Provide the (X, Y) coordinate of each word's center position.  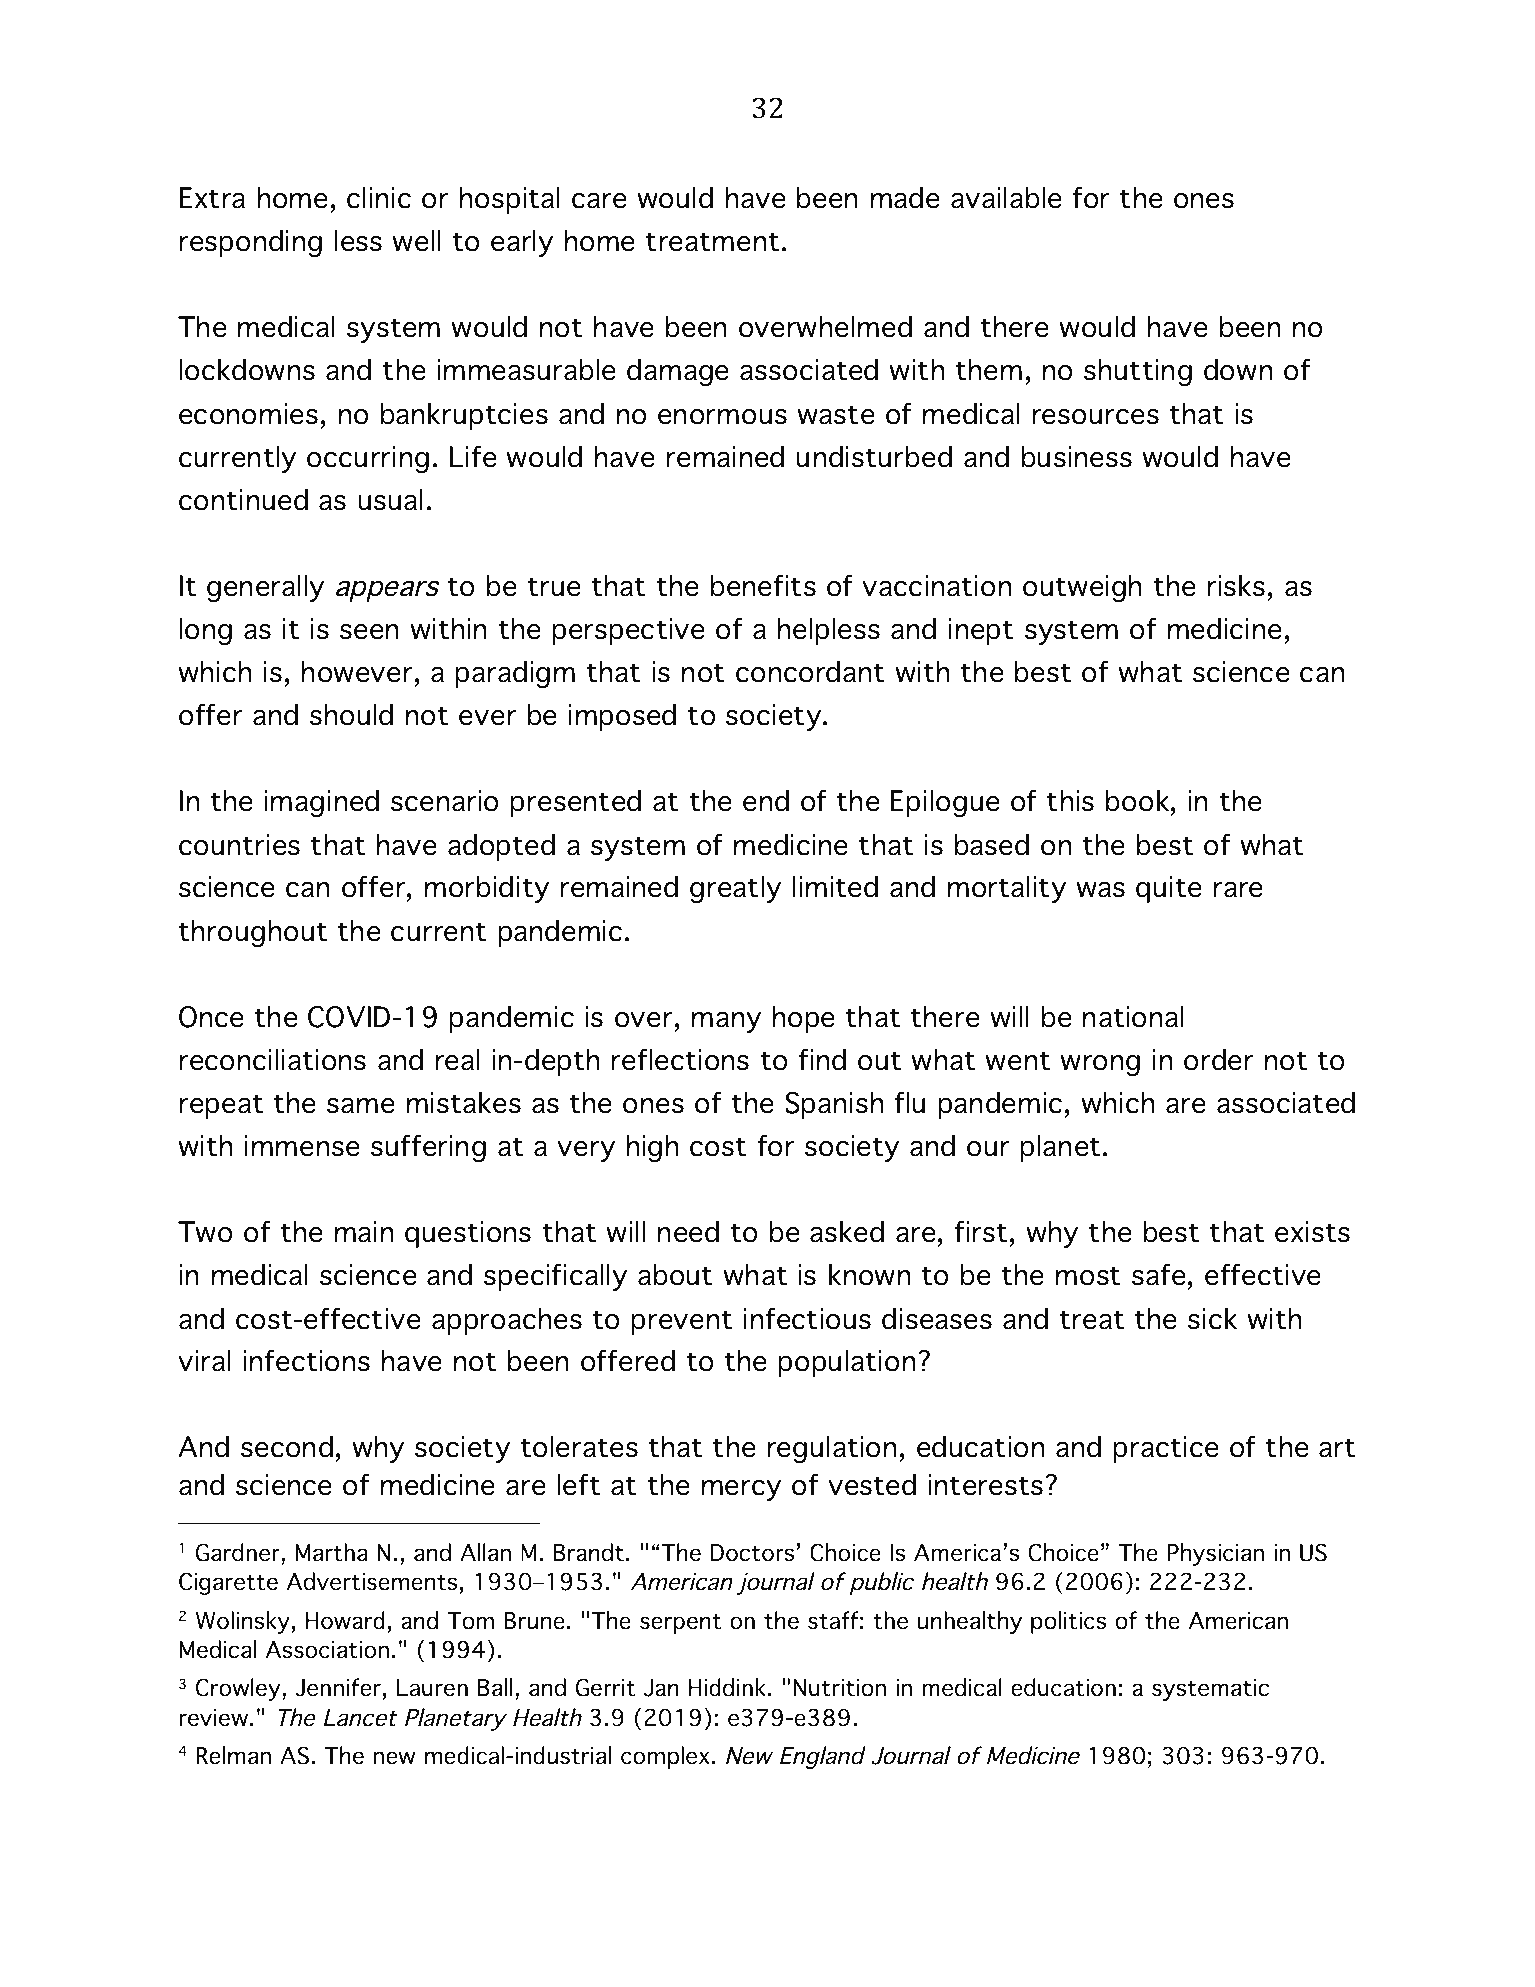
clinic (379, 197)
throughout (253, 933)
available (1006, 197)
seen (369, 632)
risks (1236, 585)
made (905, 197)
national (1133, 1016)
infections (307, 1360)
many (726, 1022)
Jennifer (338, 1687)
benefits (763, 585)
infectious (807, 1318)
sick (1212, 1318)
